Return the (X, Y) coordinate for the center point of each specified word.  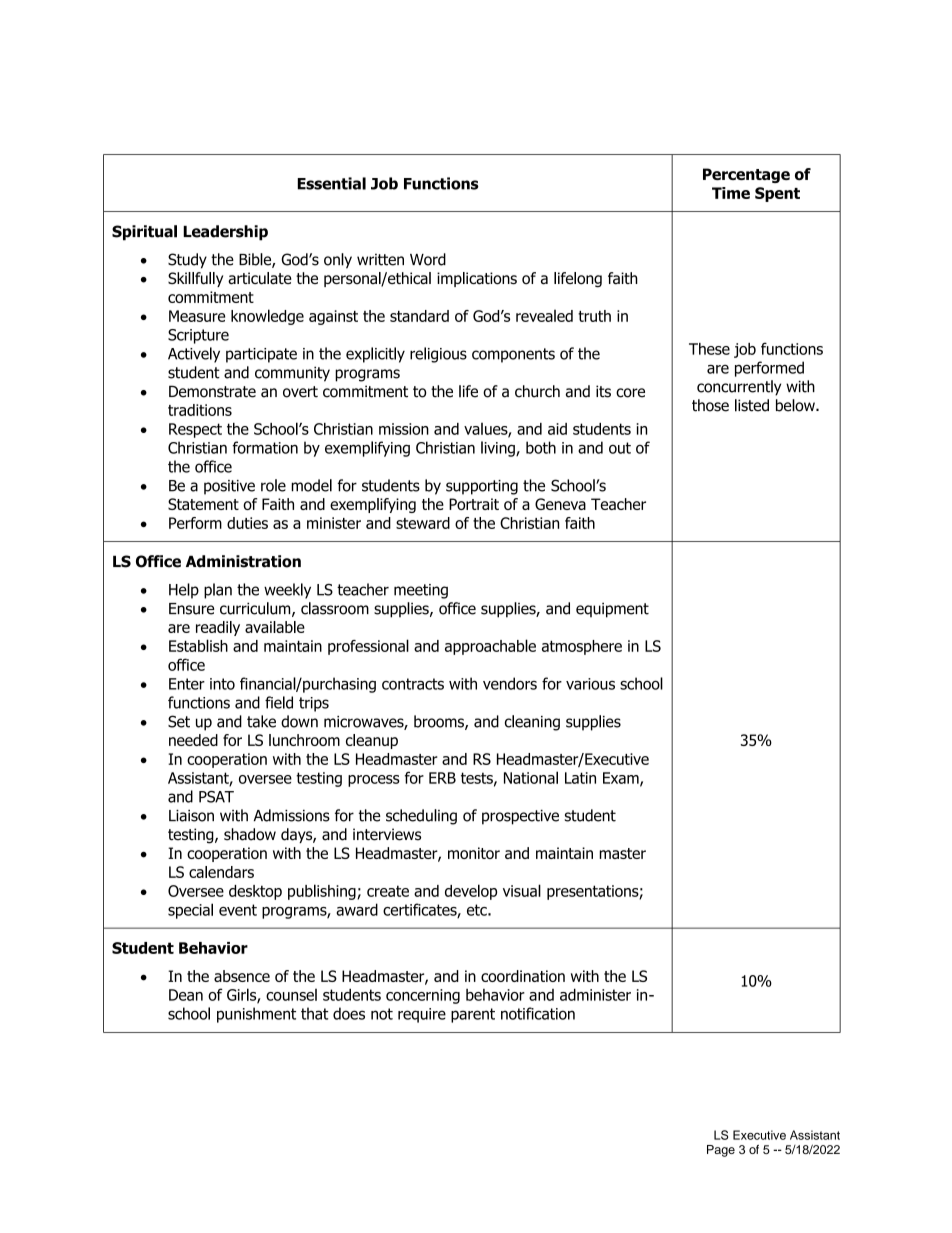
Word (428, 259)
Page (721, 1151)
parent (473, 1015)
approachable (490, 647)
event (238, 910)
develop (471, 892)
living (499, 449)
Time (731, 193)
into (222, 684)
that (314, 1013)
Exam (622, 779)
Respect (195, 430)
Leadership (225, 233)
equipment (612, 610)
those (710, 405)
